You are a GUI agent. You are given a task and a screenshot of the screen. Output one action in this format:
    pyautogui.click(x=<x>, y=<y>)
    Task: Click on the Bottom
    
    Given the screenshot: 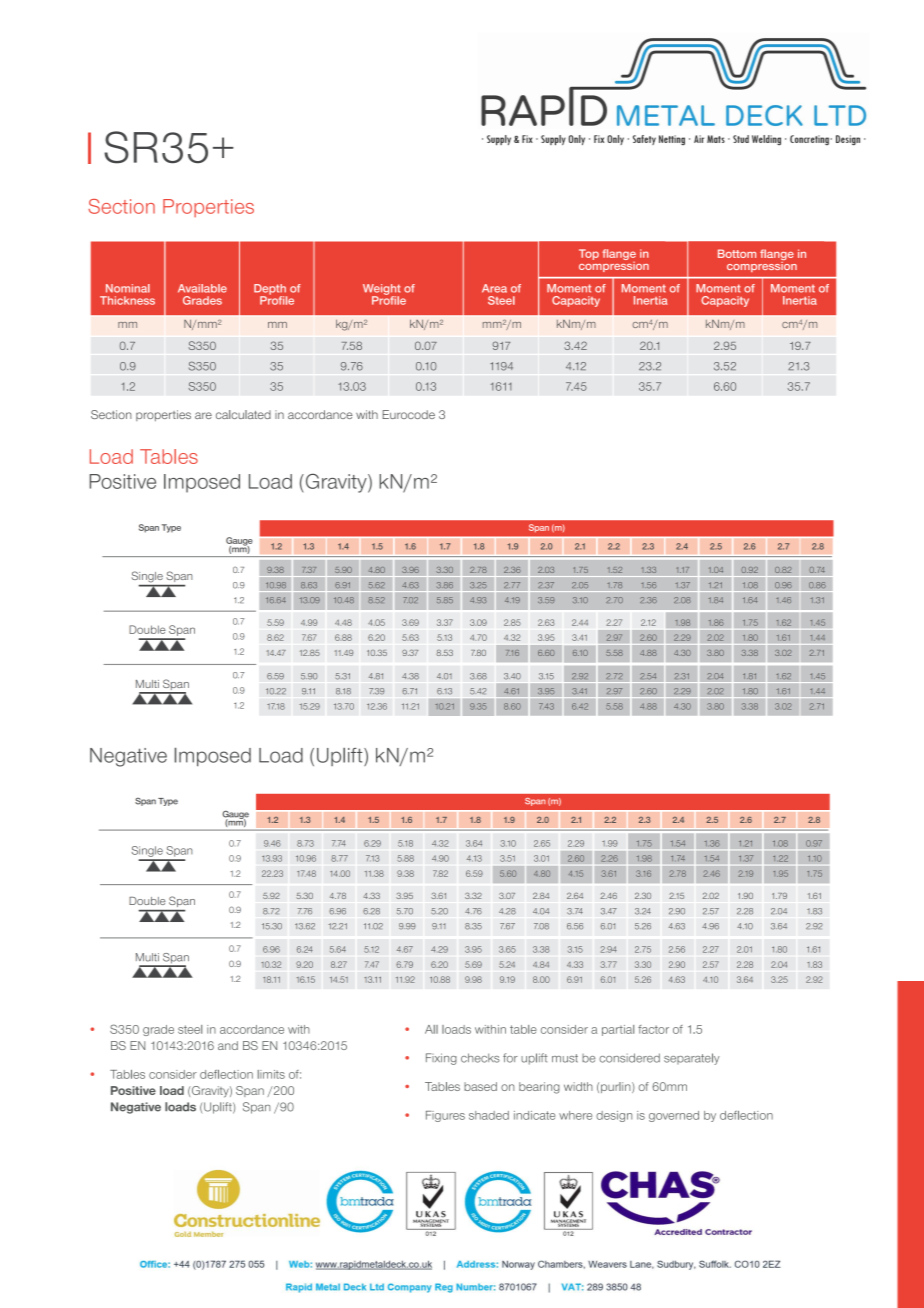 What is the action you would take?
    pyautogui.click(x=737, y=253)
